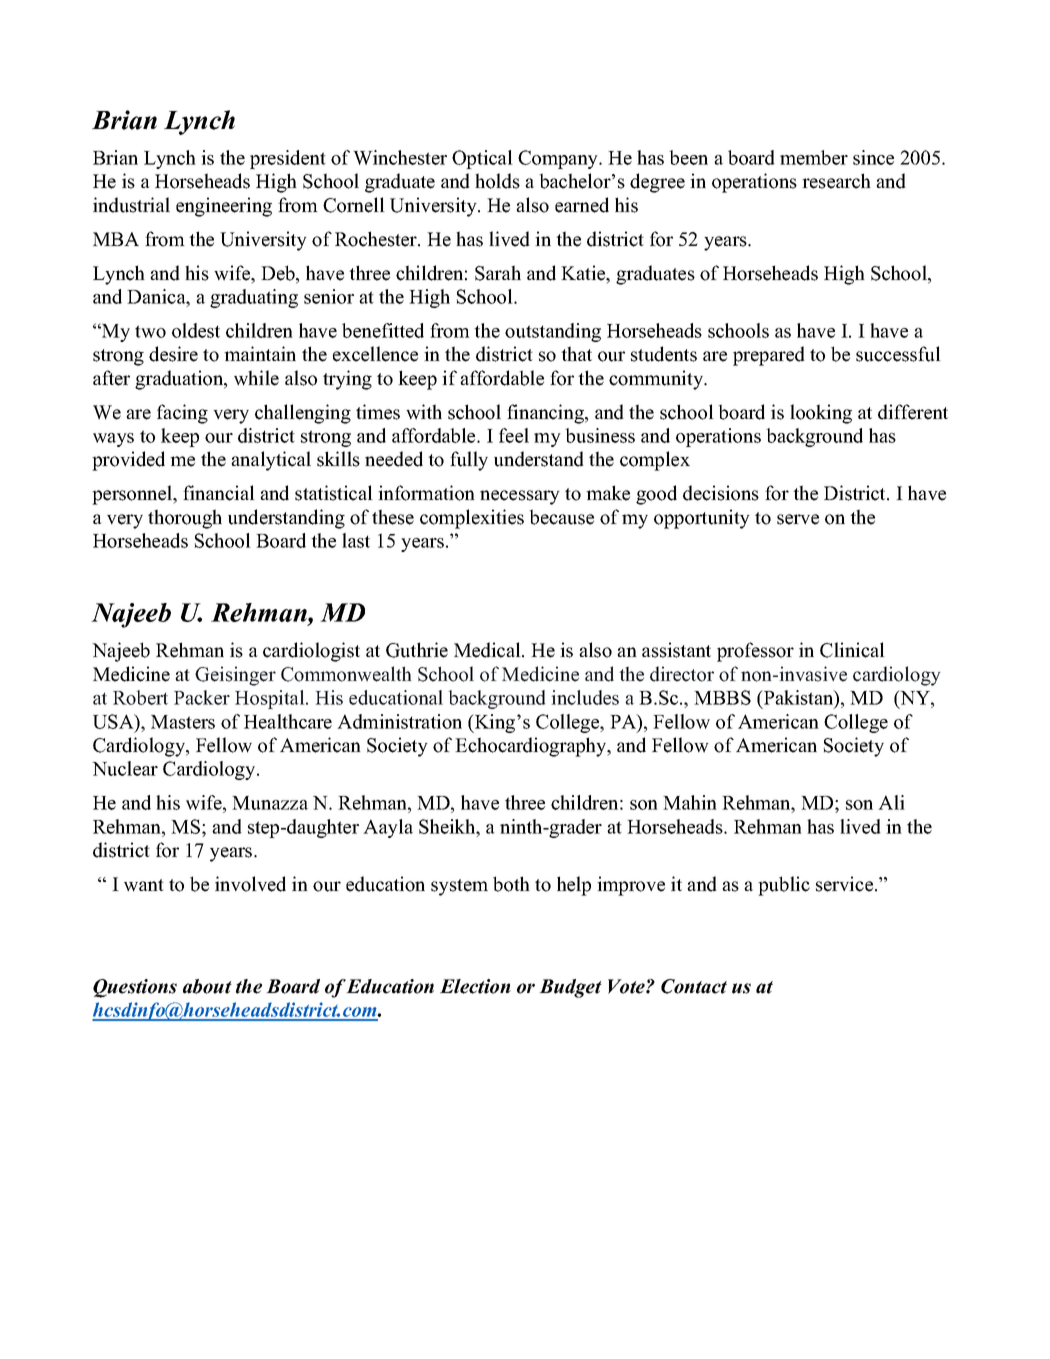  I want to click on Election, so click(475, 986).
